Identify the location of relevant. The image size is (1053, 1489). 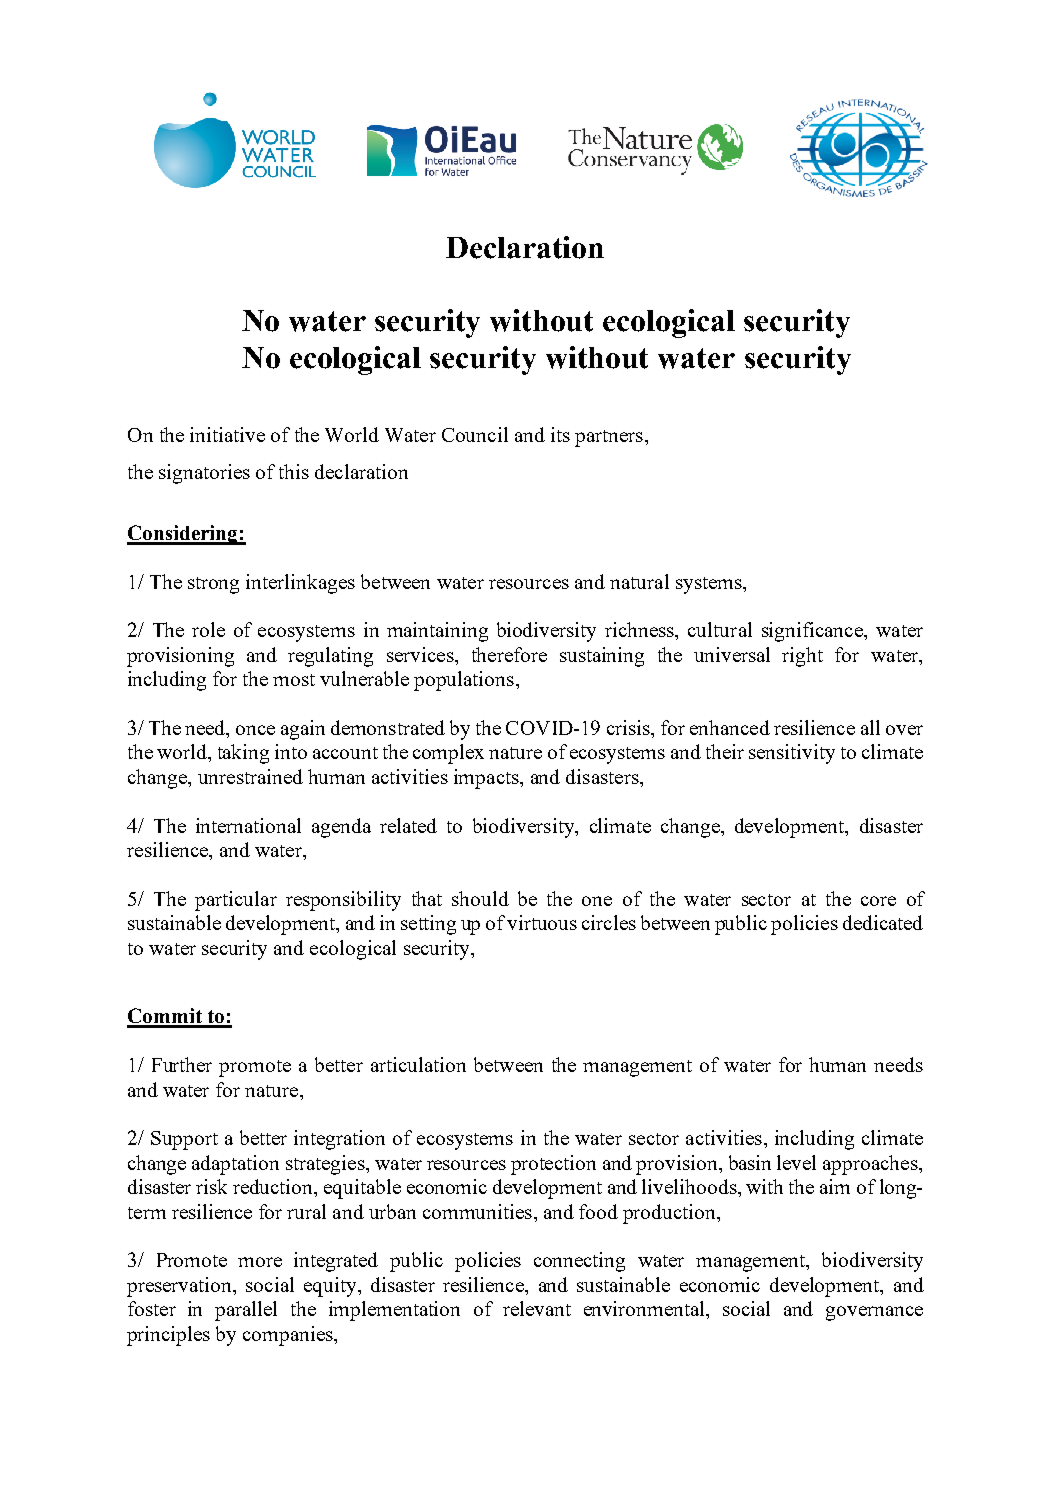
(537, 1308).
